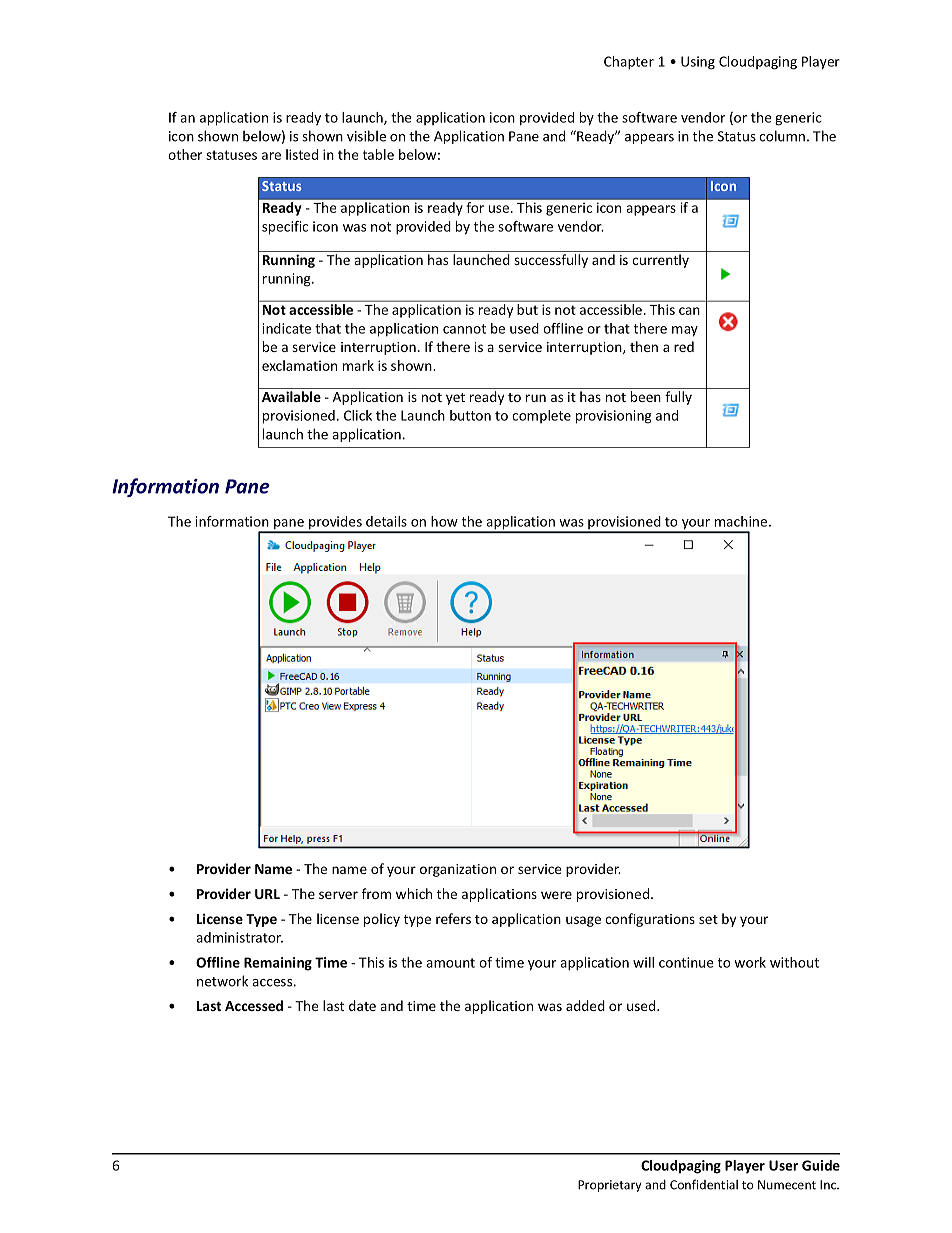  What do you see at coordinates (782, 136) in the image?
I see `column` at bounding box center [782, 136].
